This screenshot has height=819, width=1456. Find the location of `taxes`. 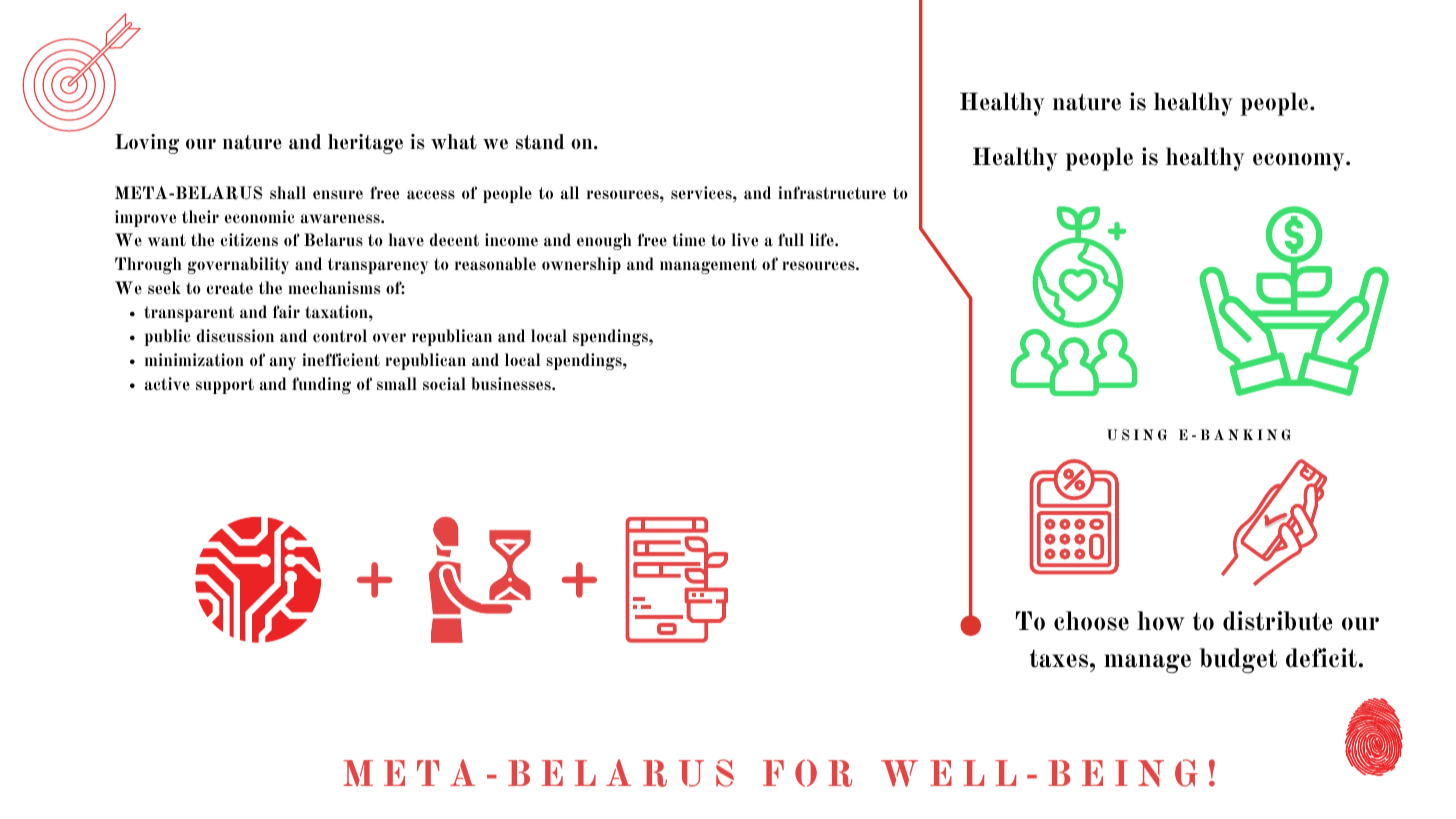

taxes is located at coordinates (1060, 658).
